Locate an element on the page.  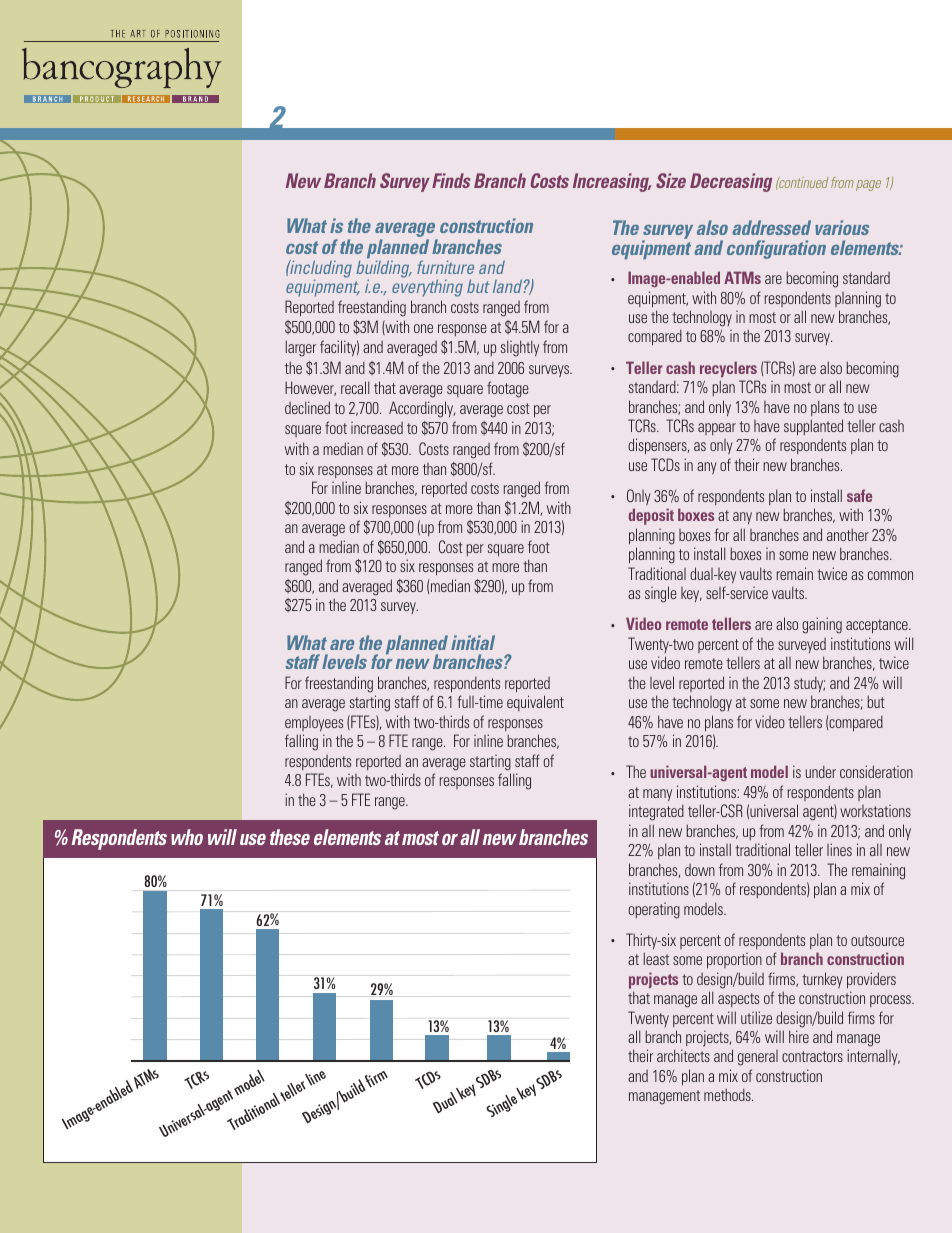
initial is located at coordinates (473, 642).
